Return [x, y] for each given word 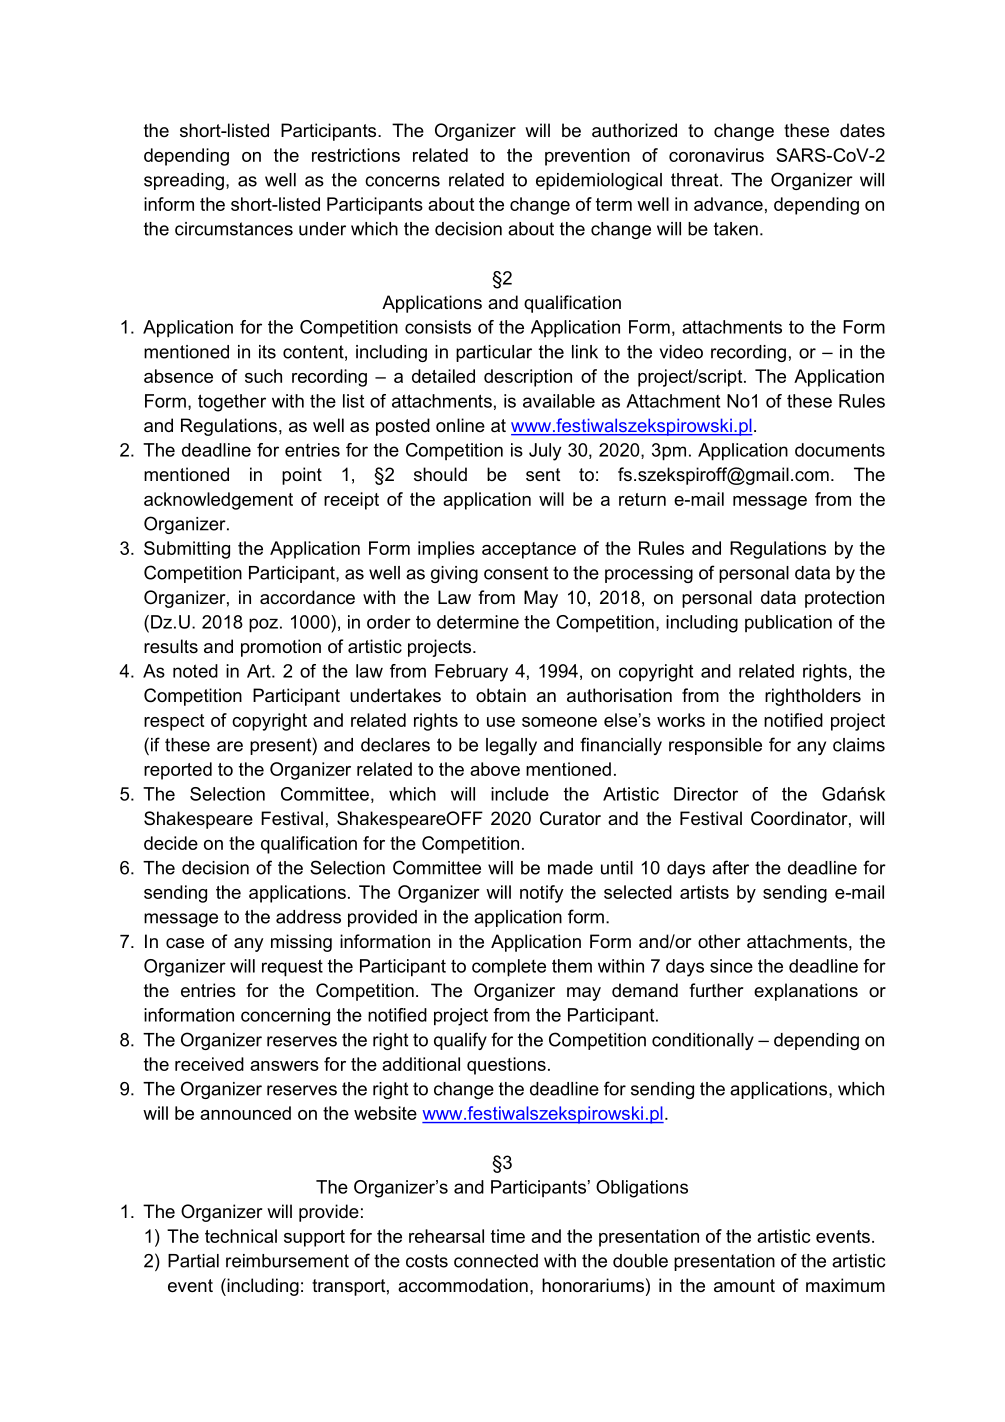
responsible [715, 746]
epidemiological [599, 181]
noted [195, 671]
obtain [501, 695]
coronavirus [716, 155]
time [508, 1236]
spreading [184, 181]
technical [241, 1236]
